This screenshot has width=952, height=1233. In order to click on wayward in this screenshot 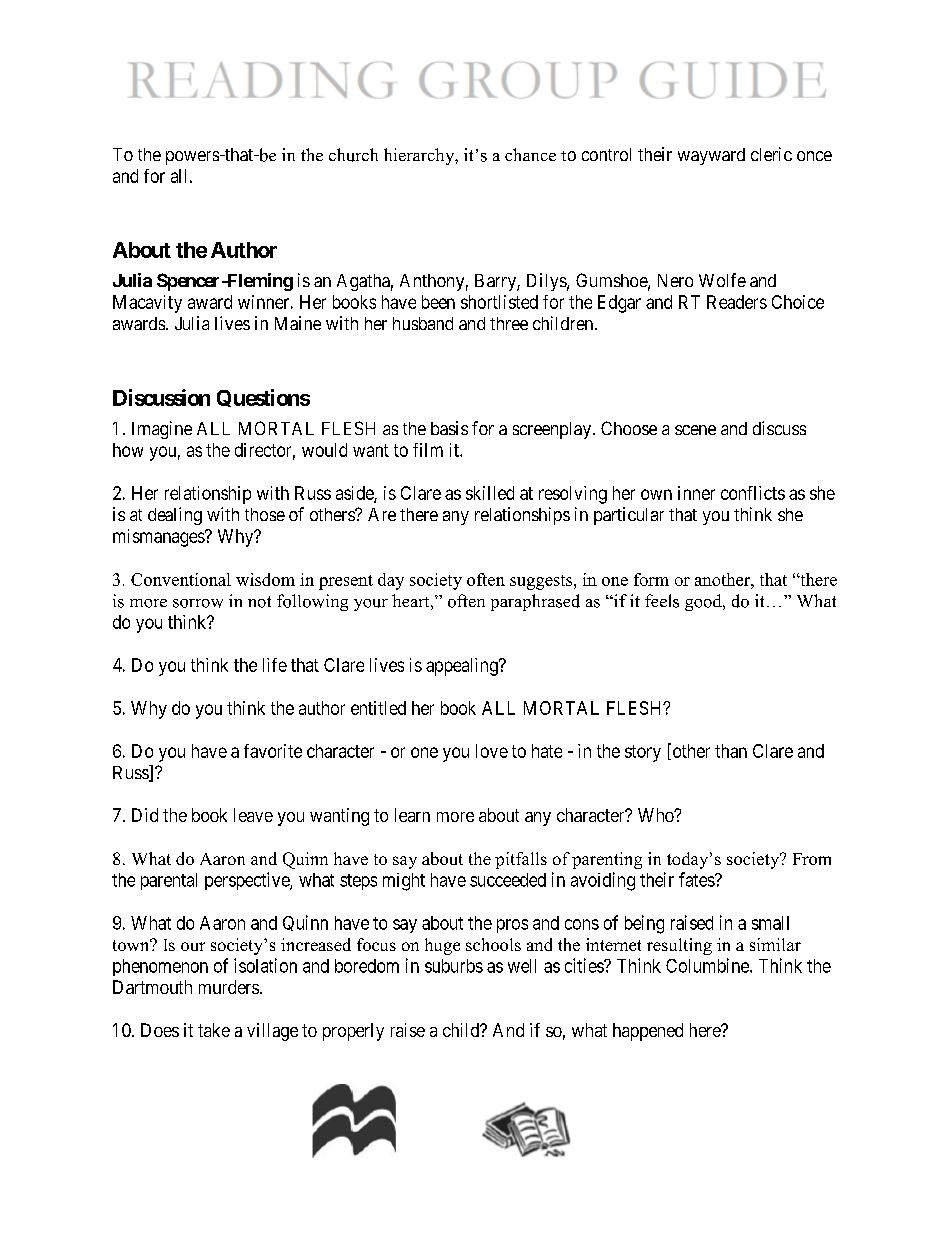, I will do `click(711, 156)`.
